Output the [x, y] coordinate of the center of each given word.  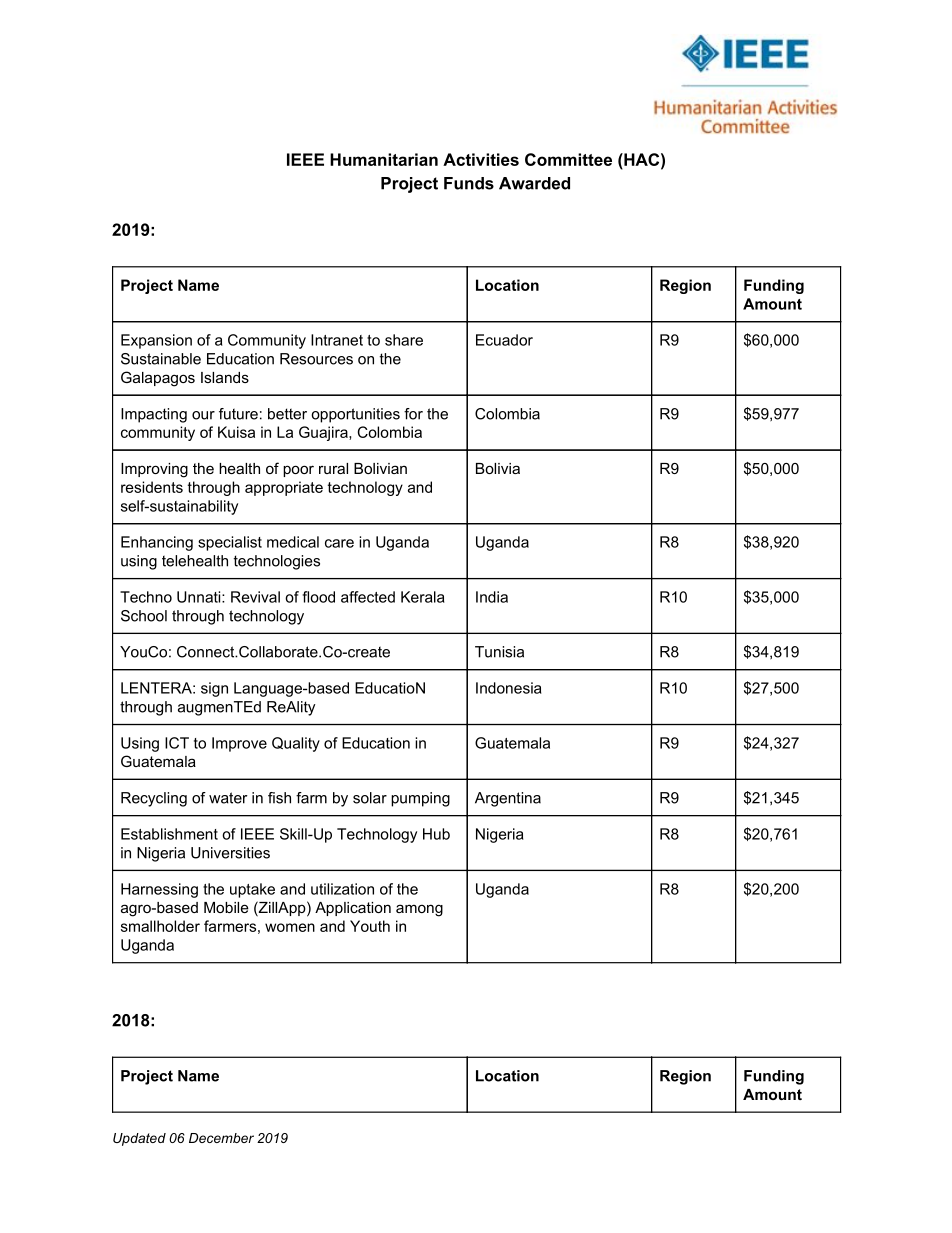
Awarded [534, 183]
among [419, 910]
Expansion [156, 341]
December [221, 1138]
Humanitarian [384, 159]
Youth [370, 926]
